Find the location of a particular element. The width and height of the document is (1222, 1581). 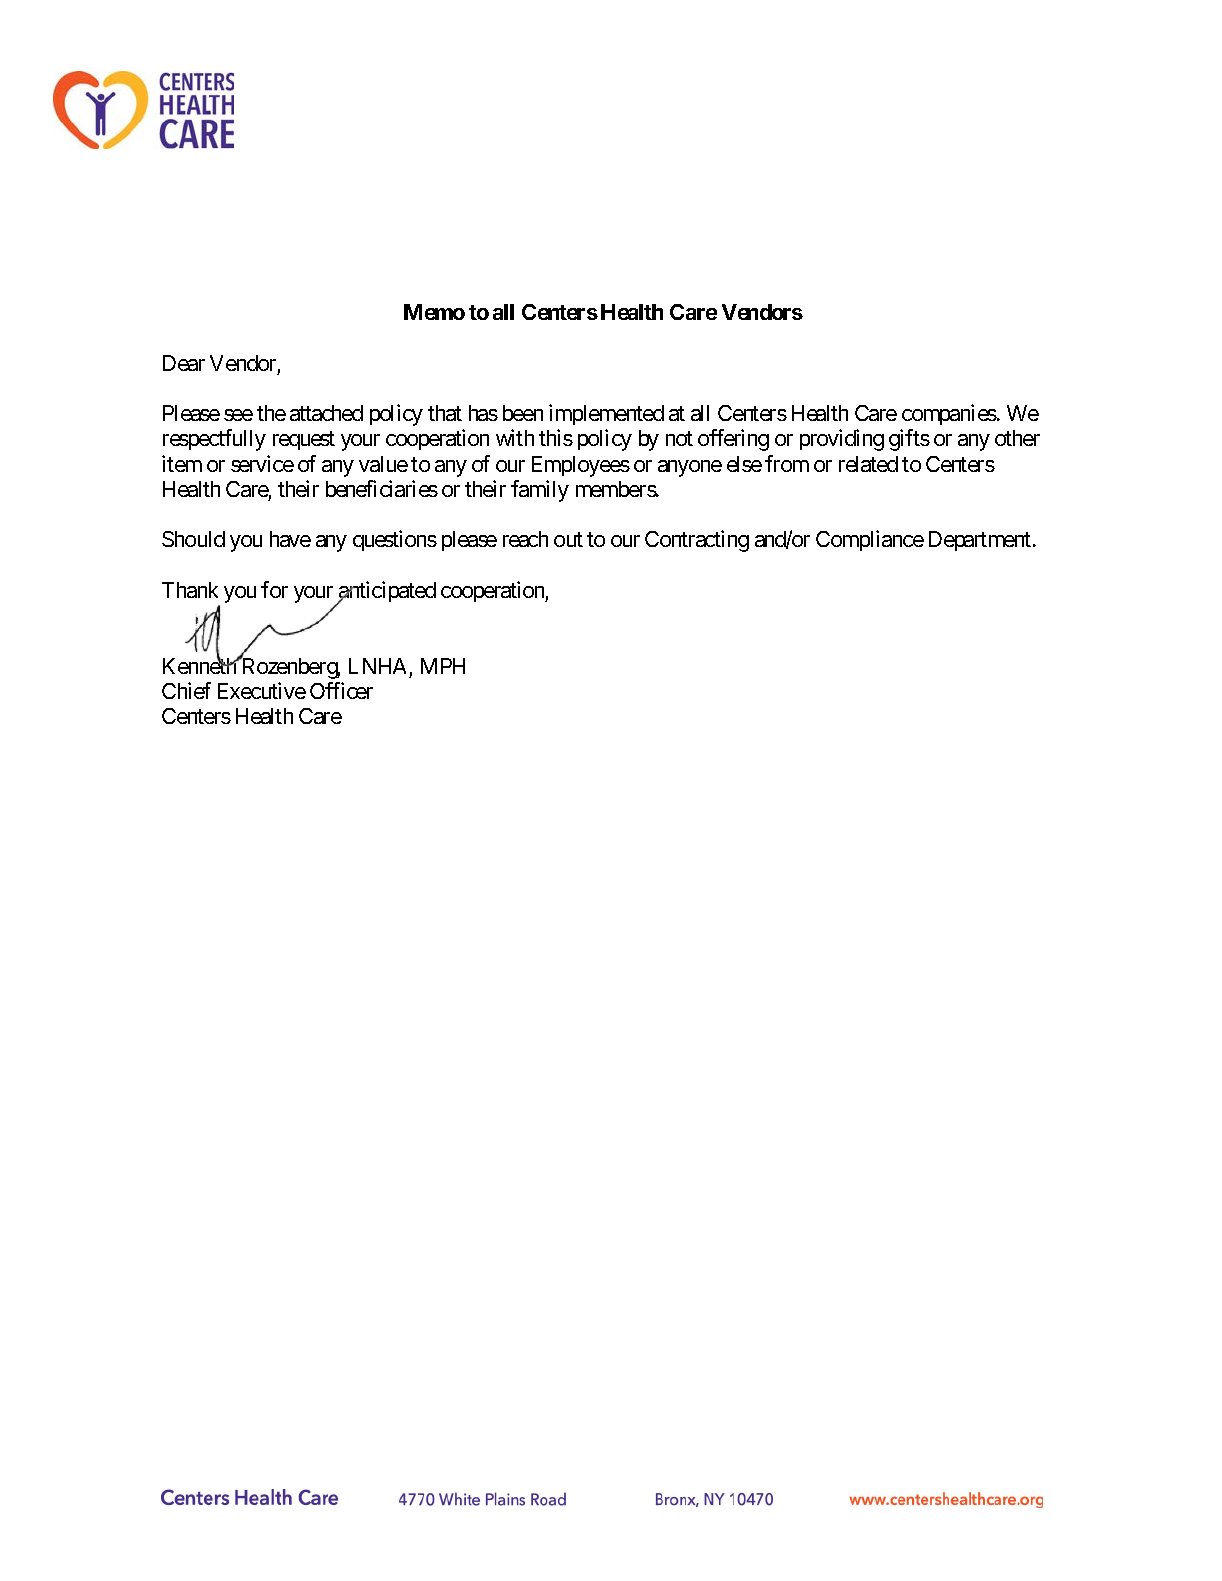

Executive is located at coordinates (262, 690).
